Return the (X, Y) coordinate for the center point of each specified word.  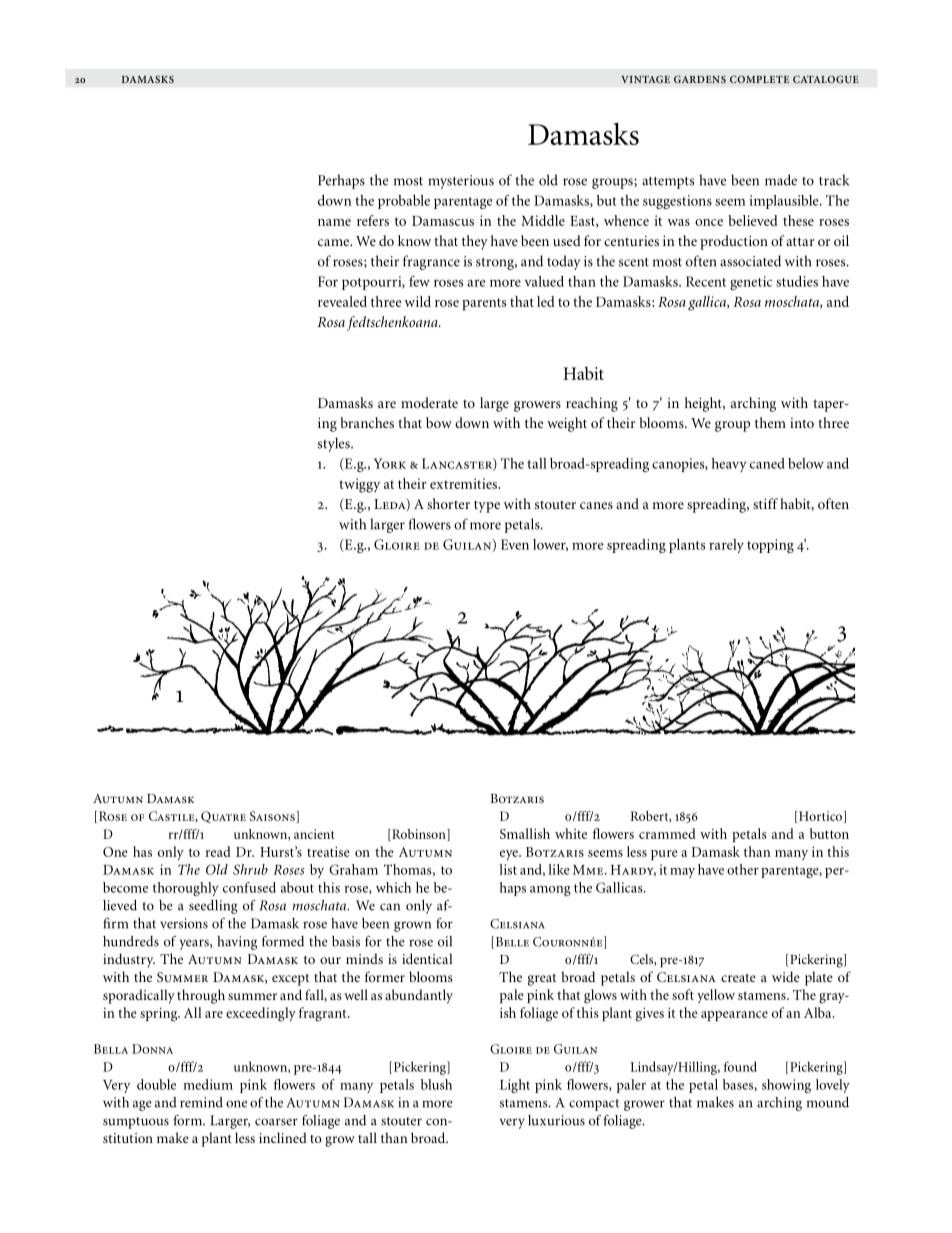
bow (439, 422)
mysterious (461, 182)
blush (436, 1084)
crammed (667, 833)
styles (335, 444)
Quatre (223, 817)
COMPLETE (759, 79)
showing (786, 1086)
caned (767, 463)
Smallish (525, 833)
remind (201, 1102)
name (334, 222)
